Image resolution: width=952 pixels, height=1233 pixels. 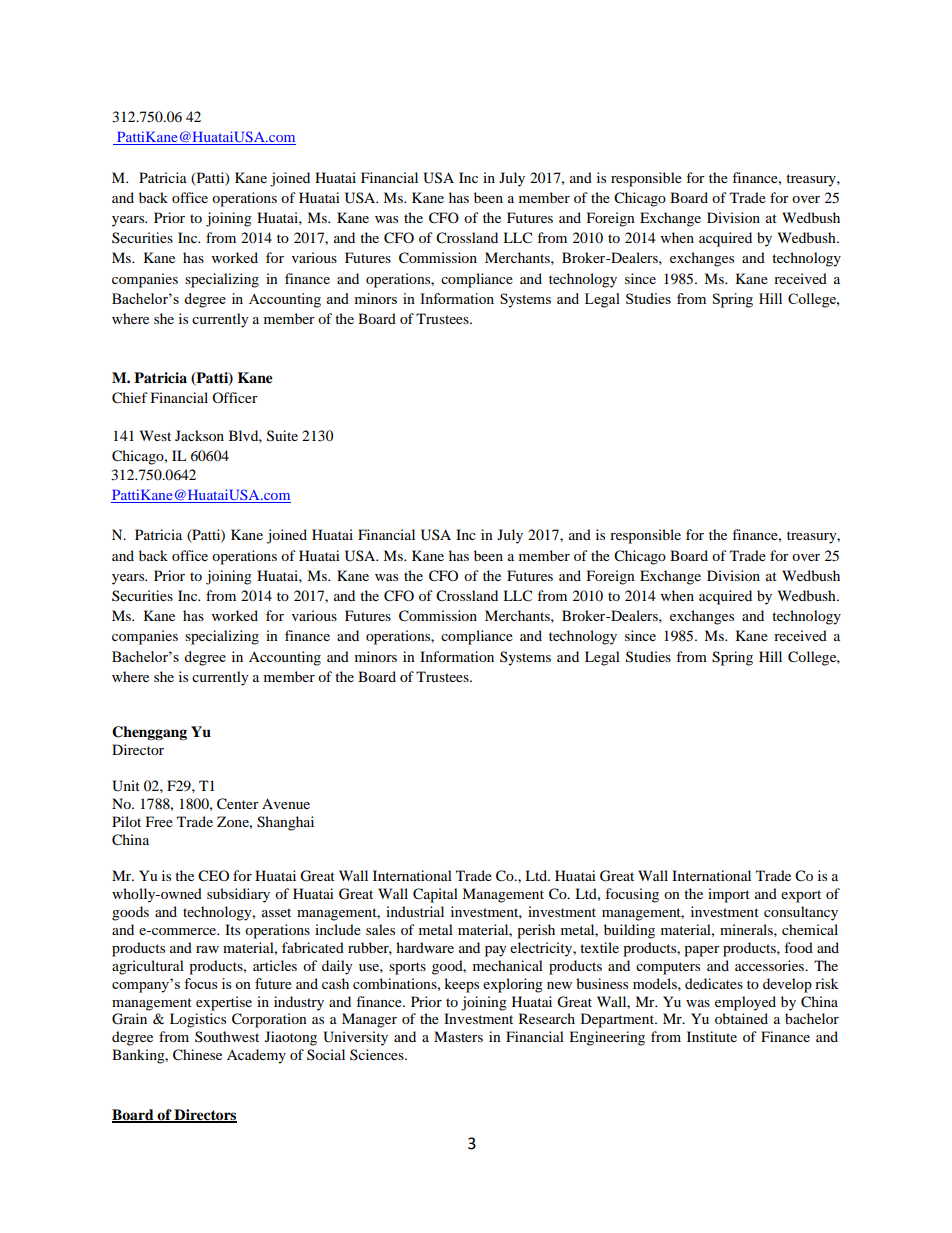 I want to click on Center, so click(x=238, y=804).
